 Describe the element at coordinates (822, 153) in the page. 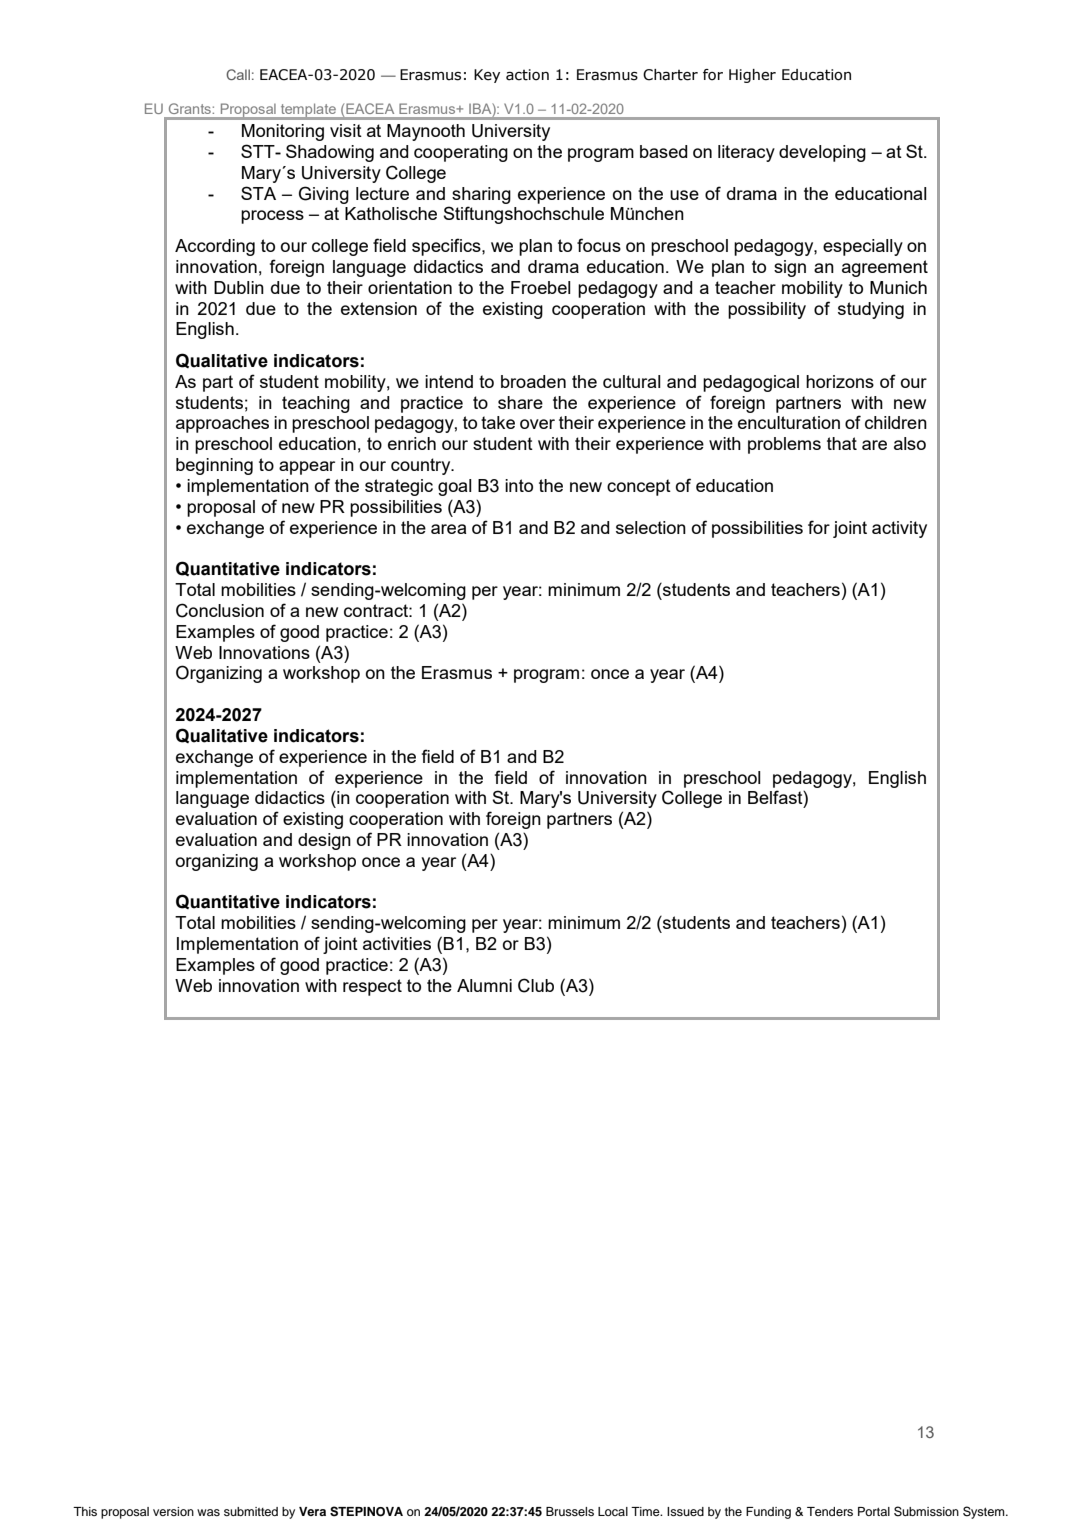

I see `developing` at that location.
